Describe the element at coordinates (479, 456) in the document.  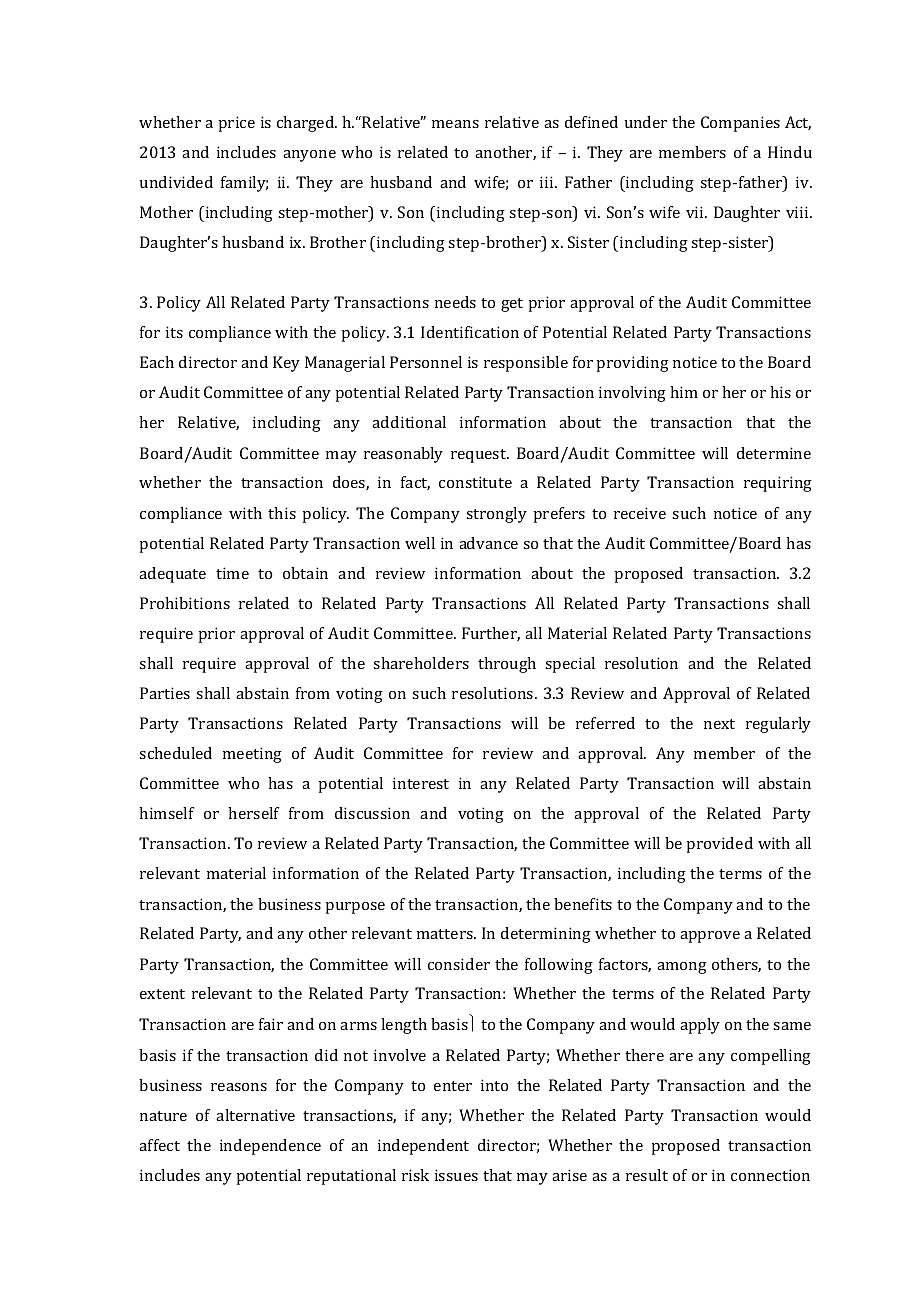
I see `request` at that location.
